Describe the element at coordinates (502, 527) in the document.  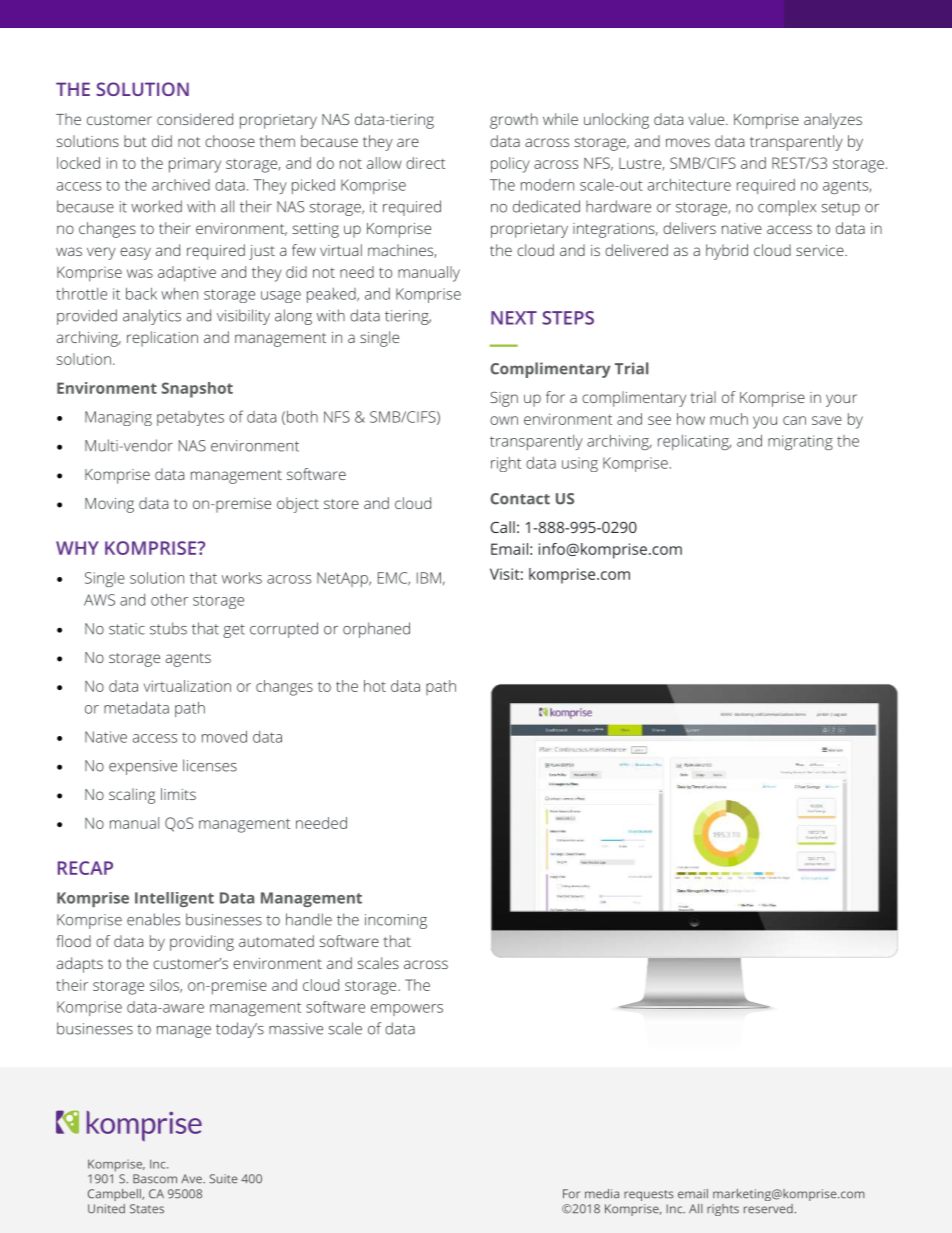
I see `Call` at that location.
